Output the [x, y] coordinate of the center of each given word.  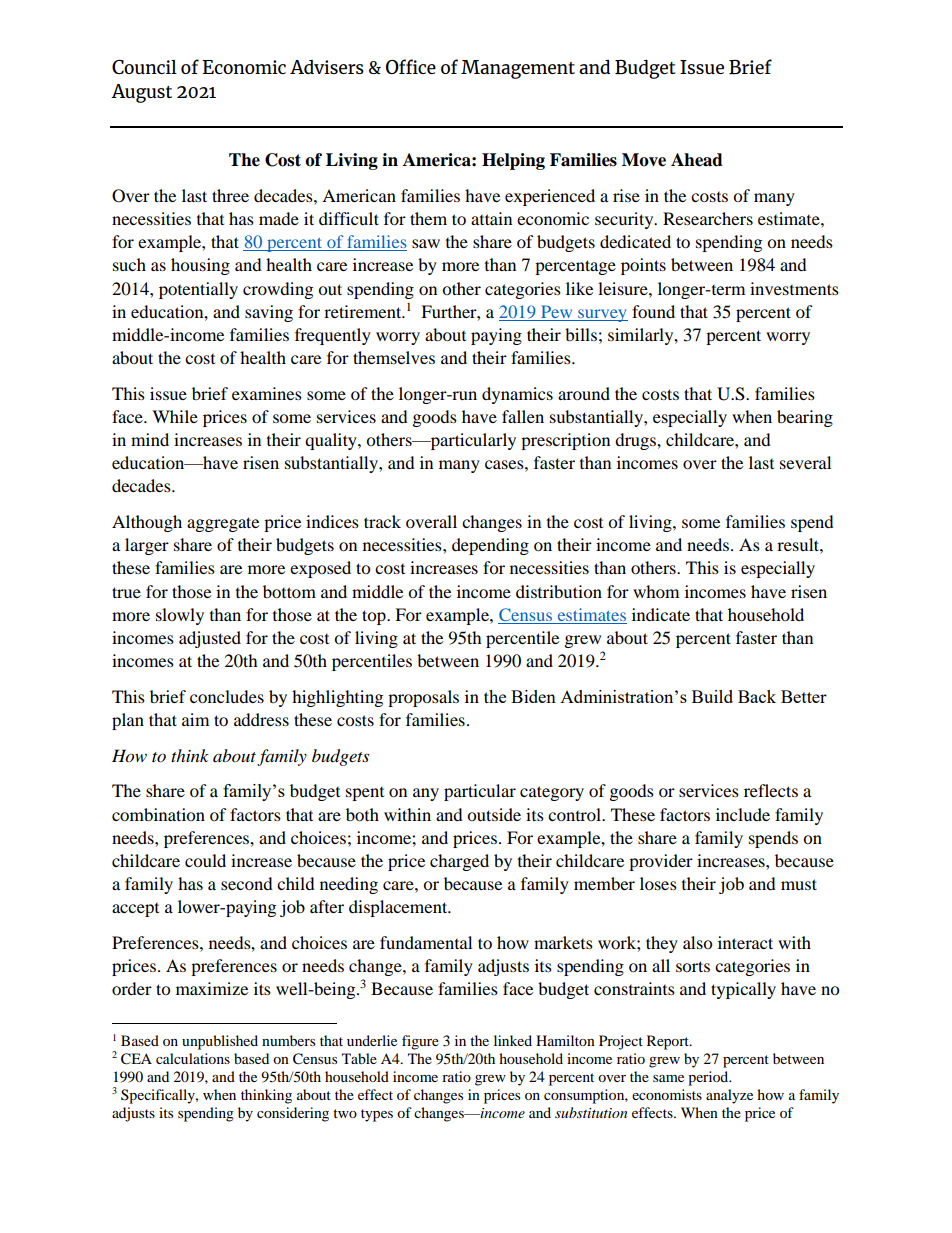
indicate [661, 614]
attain [491, 218]
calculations [193, 1058]
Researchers [708, 218]
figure [420, 1042]
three [230, 195]
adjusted [210, 639]
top [375, 617]
